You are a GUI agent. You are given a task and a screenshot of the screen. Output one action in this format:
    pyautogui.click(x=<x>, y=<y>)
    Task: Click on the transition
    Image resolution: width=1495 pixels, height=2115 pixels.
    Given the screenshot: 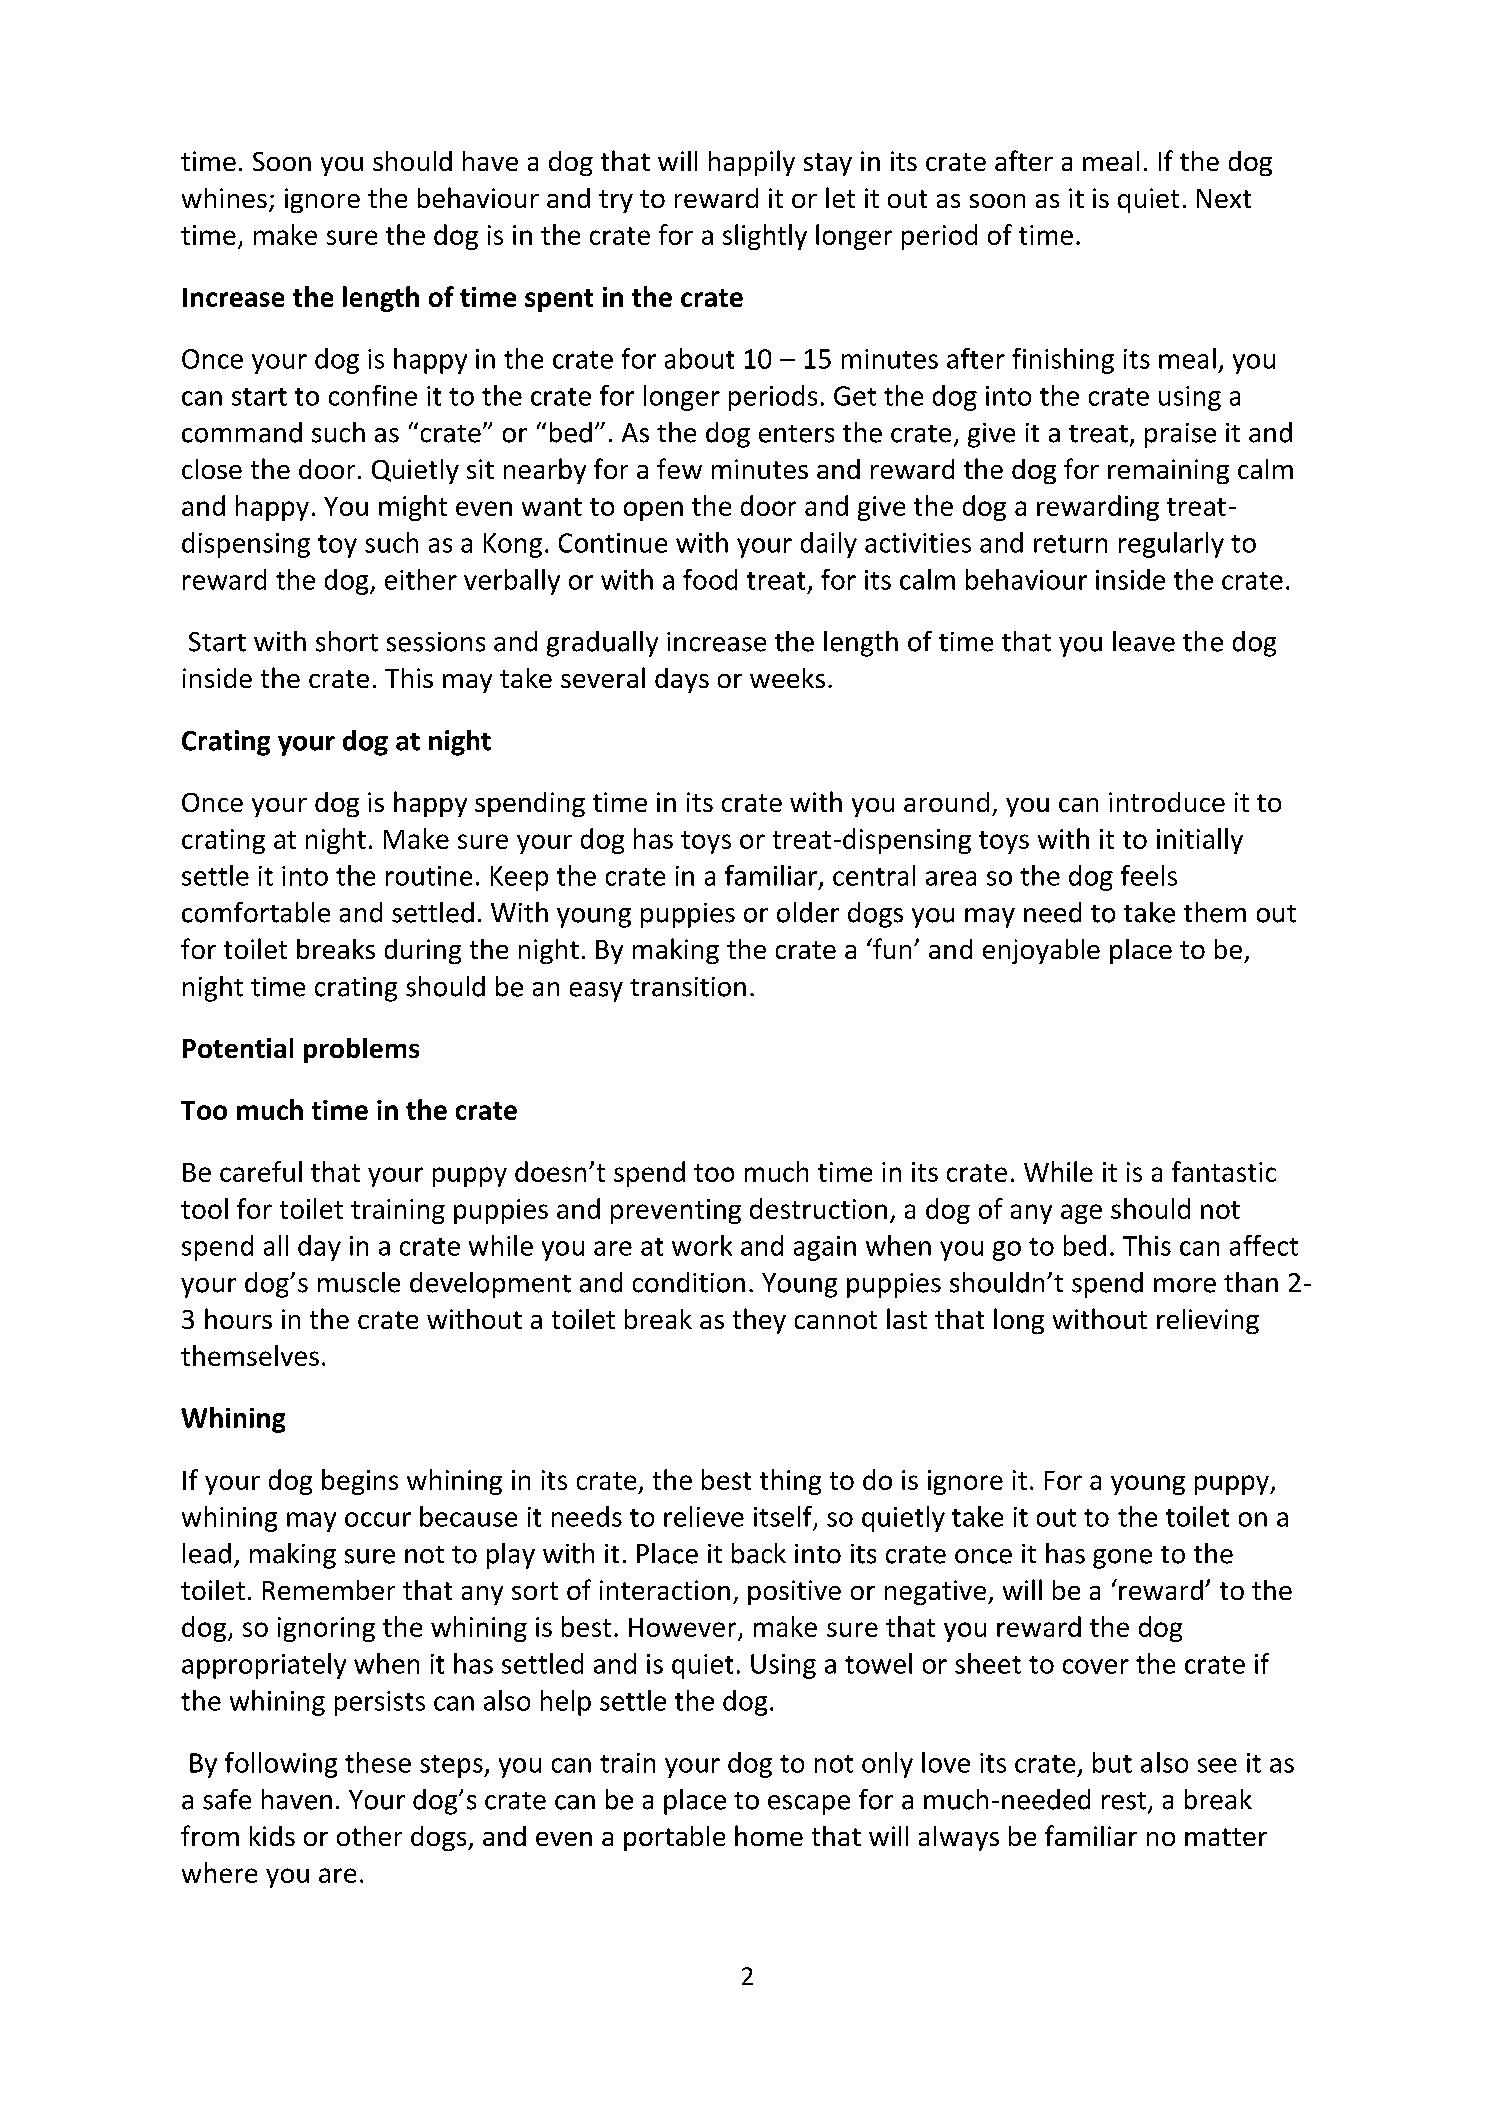 What is the action you would take?
    pyautogui.click(x=688, y=987)
